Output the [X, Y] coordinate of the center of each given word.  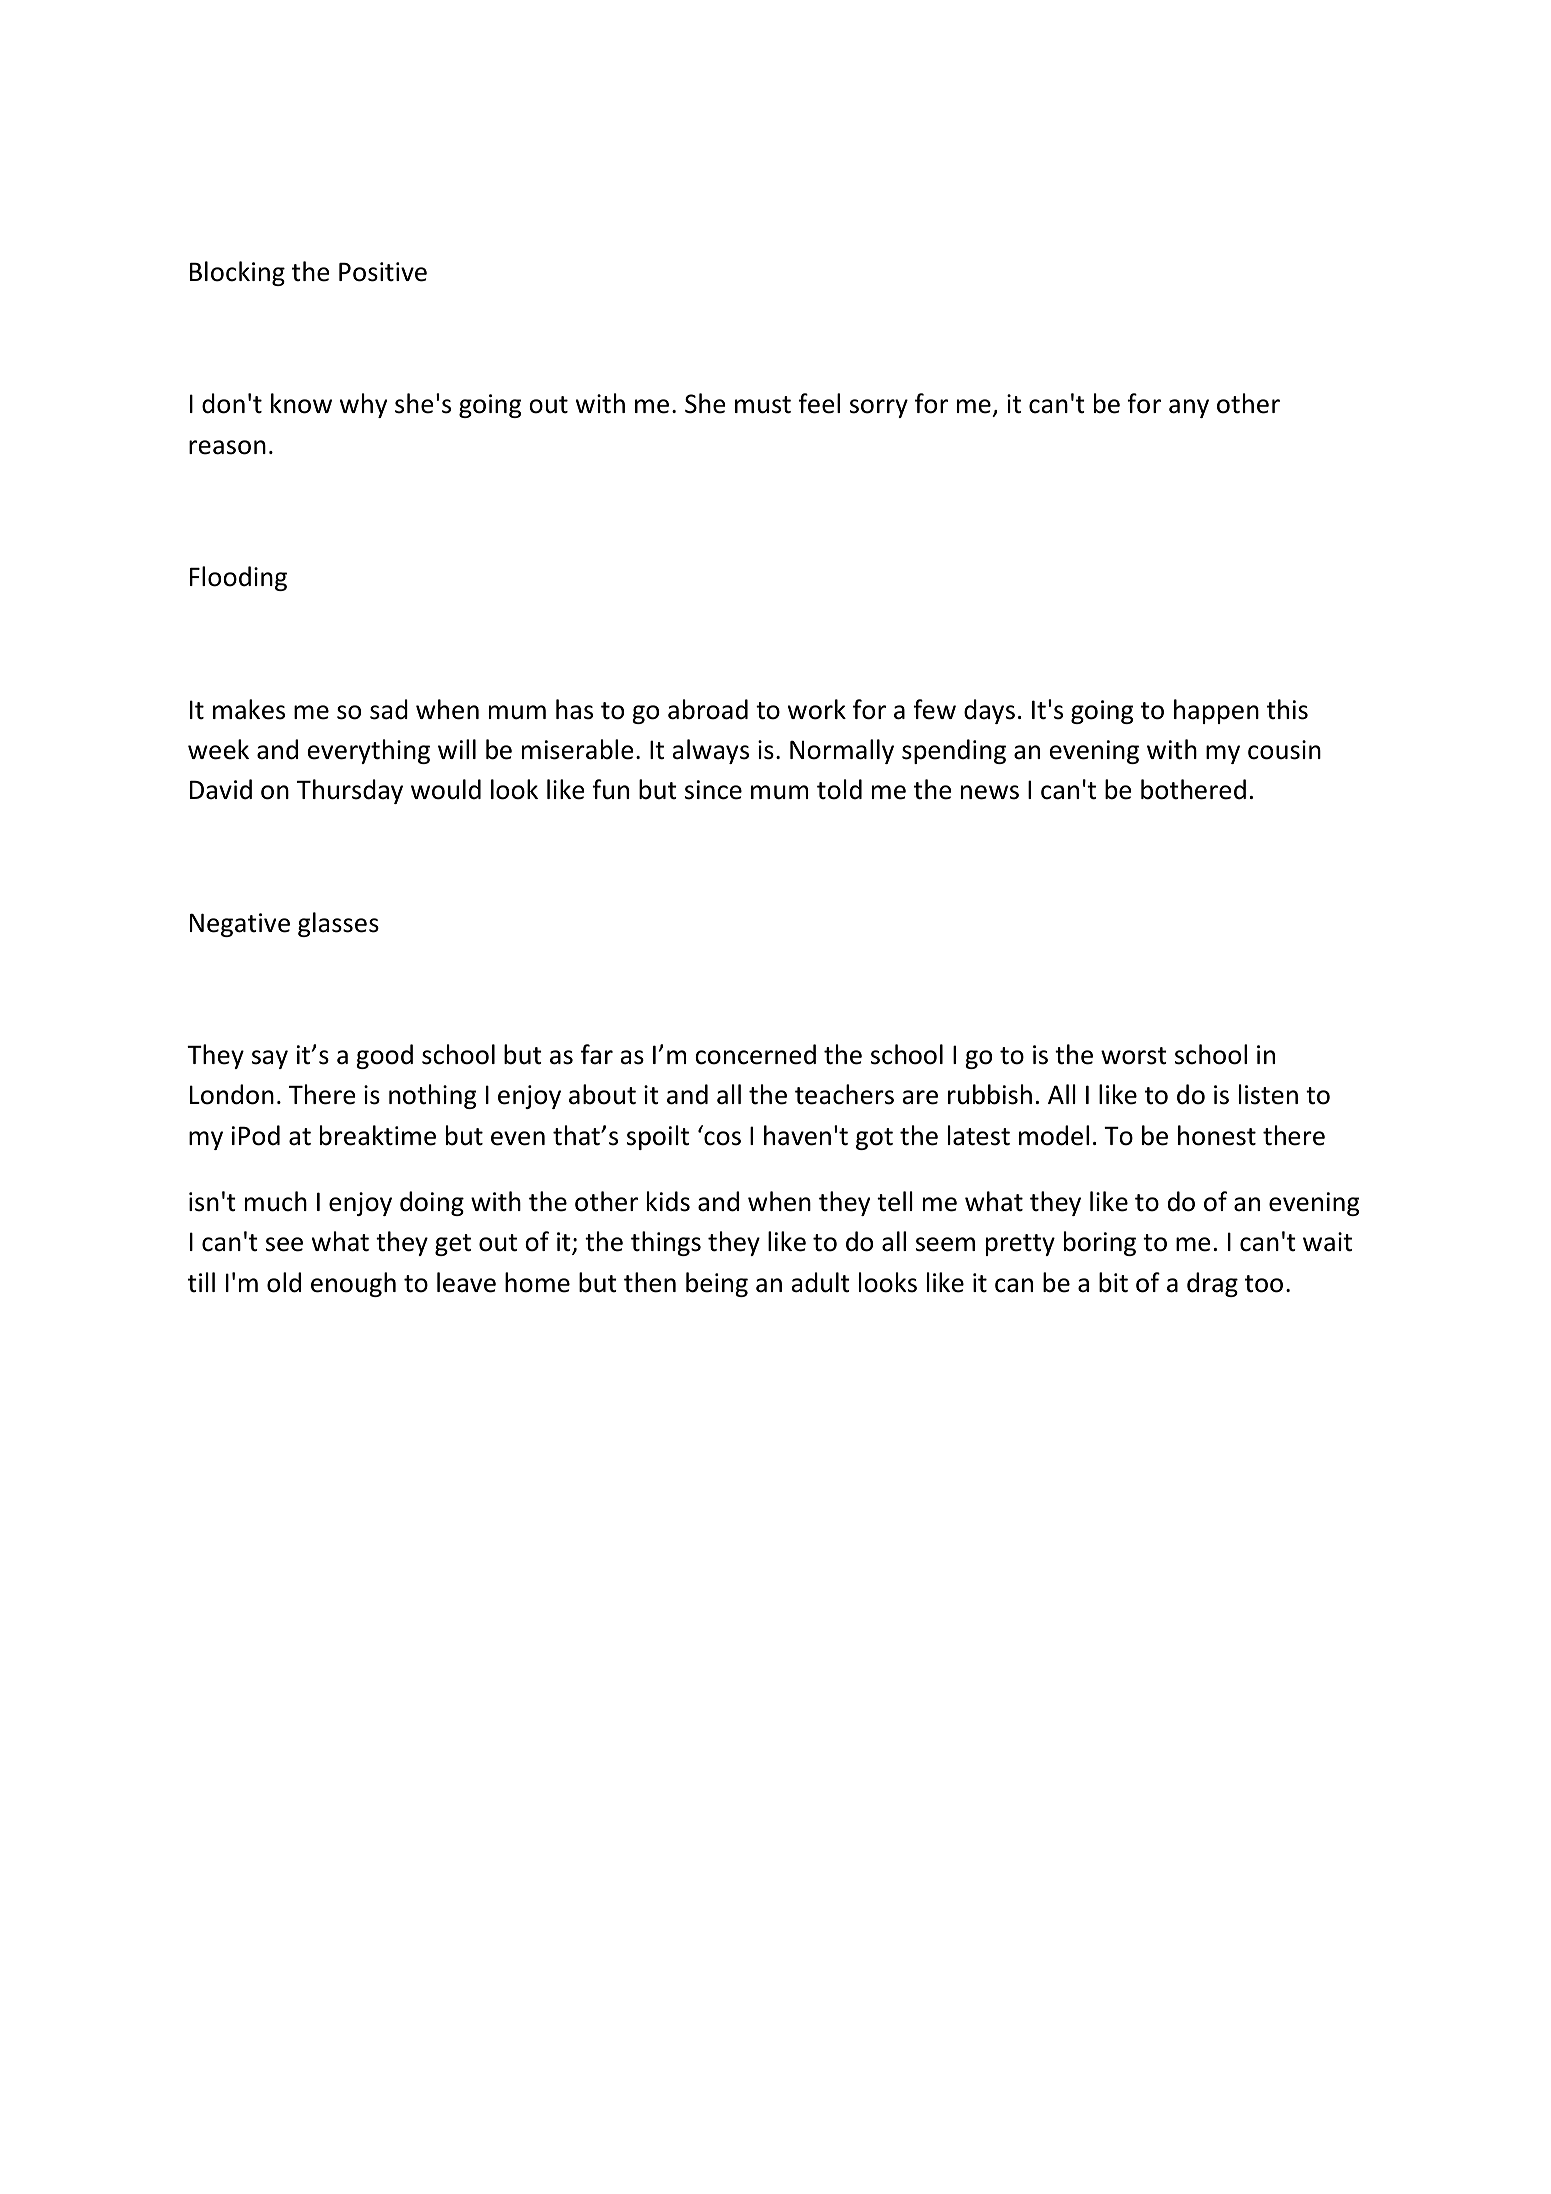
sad [389, 709]
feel [819, 403]
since [713, 790]
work [817, 709]
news [990, 792]
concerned [755, 1054]
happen [1216, 711]
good [384, 1056]
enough [353, 1284]
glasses [338, 924]
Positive [383, 272]
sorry [879, 408]
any [1189, 408]
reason [227, 447]
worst [1134, 1056]
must [763, 405]
